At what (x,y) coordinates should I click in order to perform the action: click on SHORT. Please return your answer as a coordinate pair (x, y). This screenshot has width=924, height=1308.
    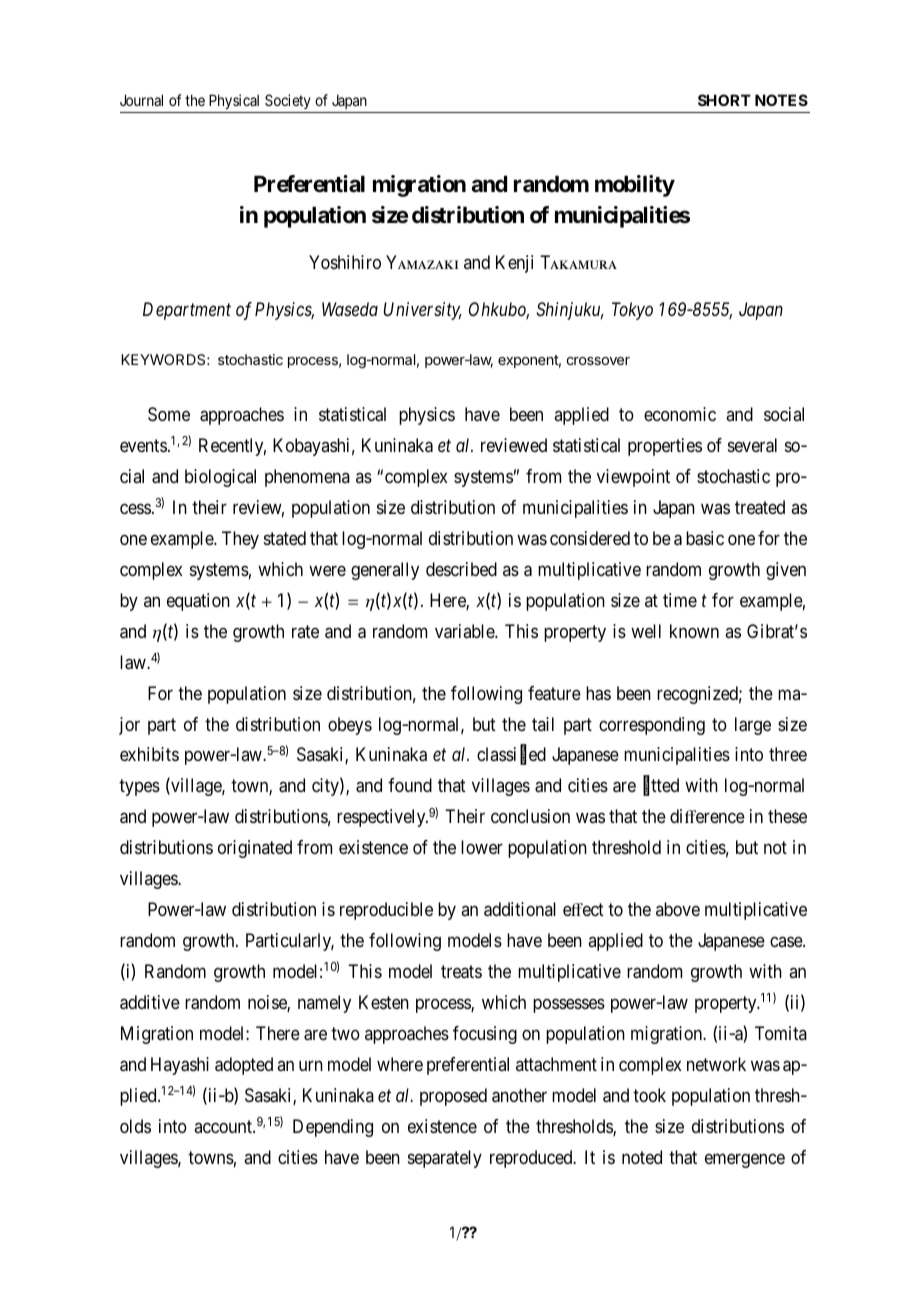
    Looking at the image, I should click on (724, 100).
